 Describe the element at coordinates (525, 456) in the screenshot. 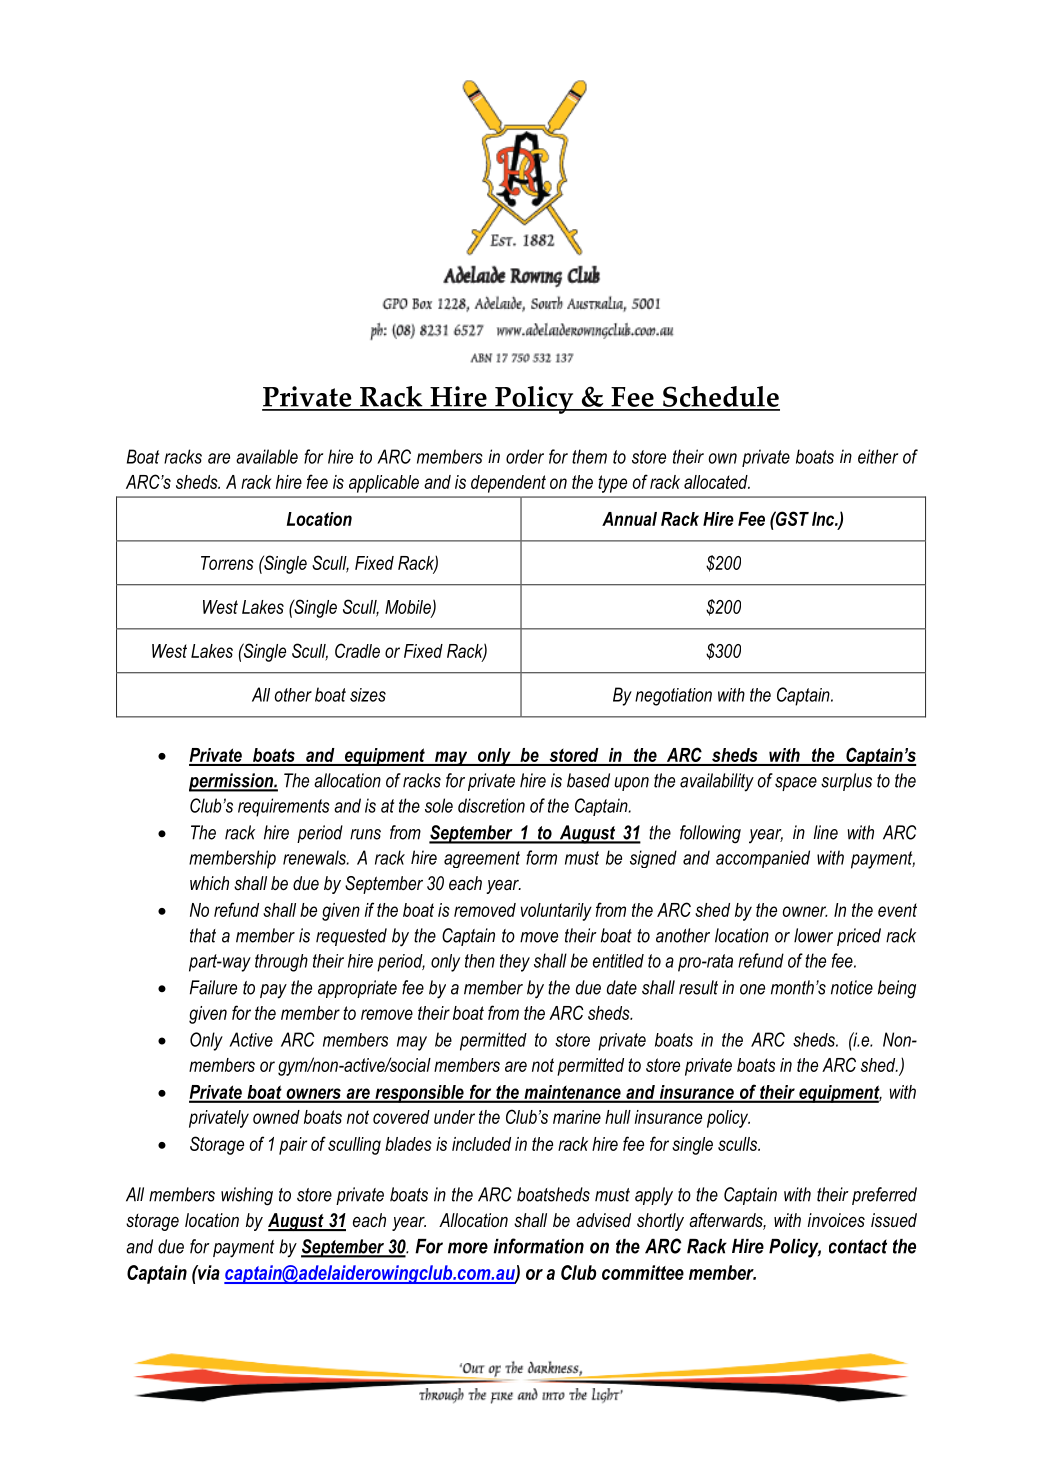

I see `order` at that location.
